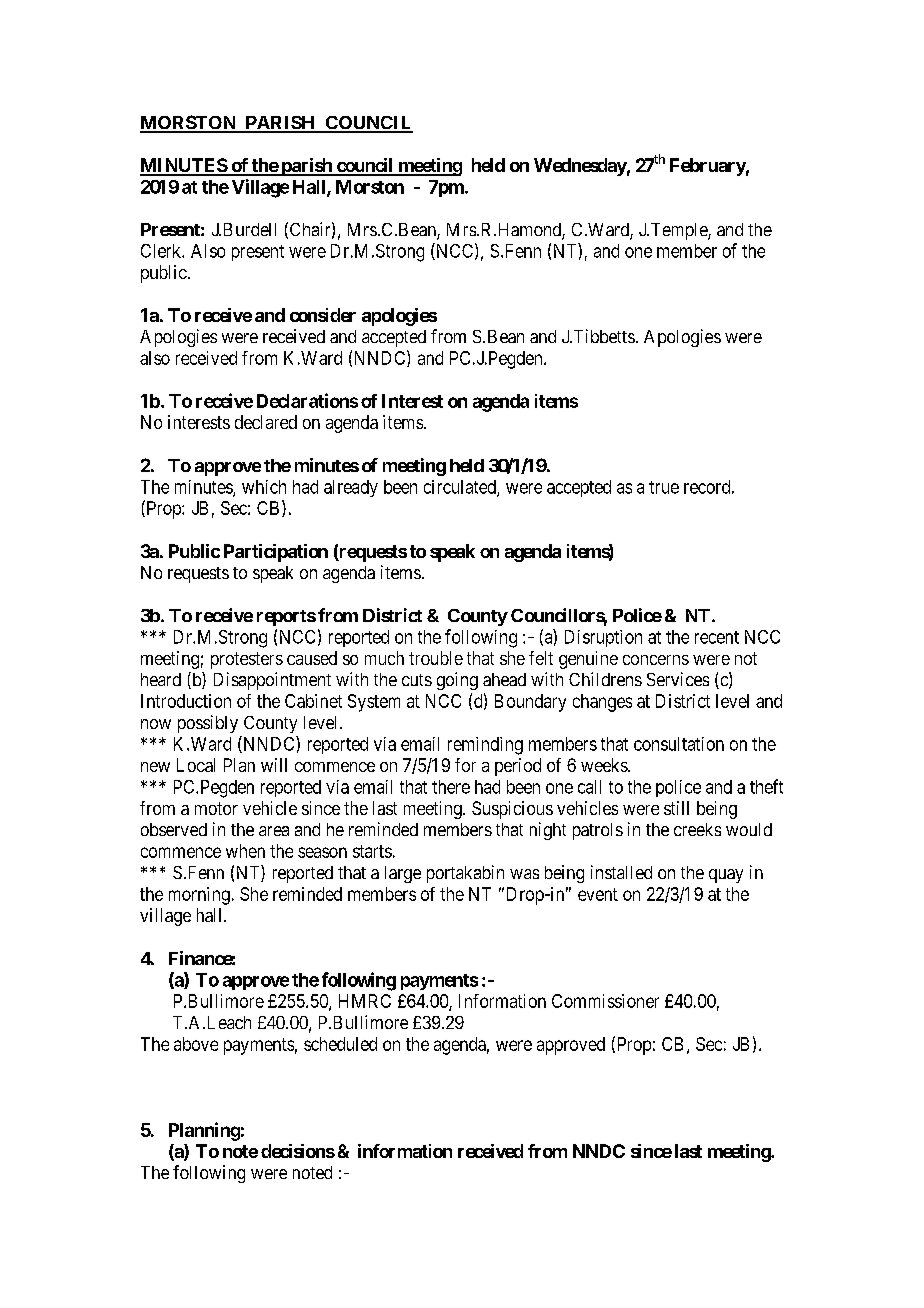 The width and height of the image is (924, 1308). Describe the element at coordinates (196, 1044) in the image. I see `above` at that location.
